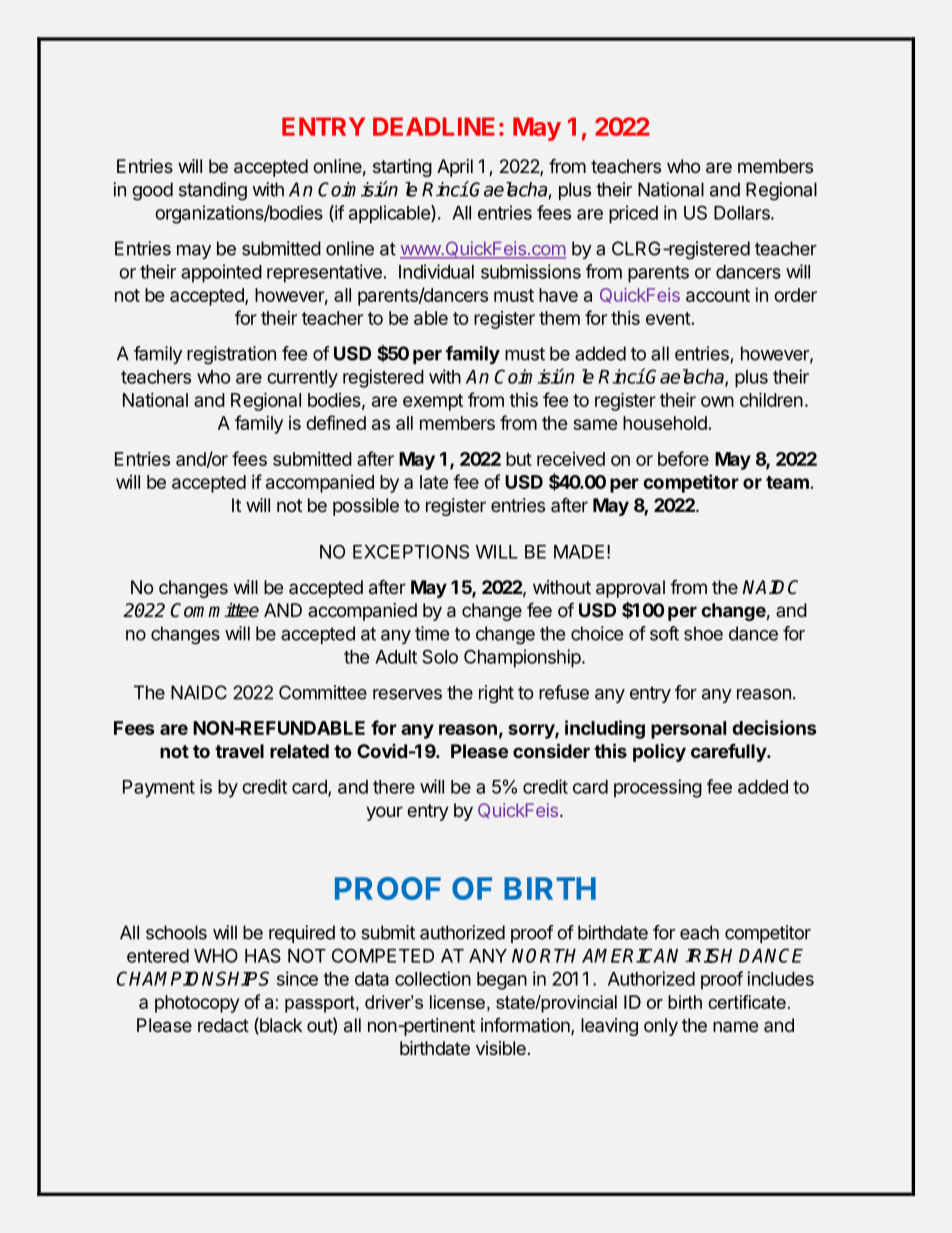  I want to click on travel, so click(239, 751).
